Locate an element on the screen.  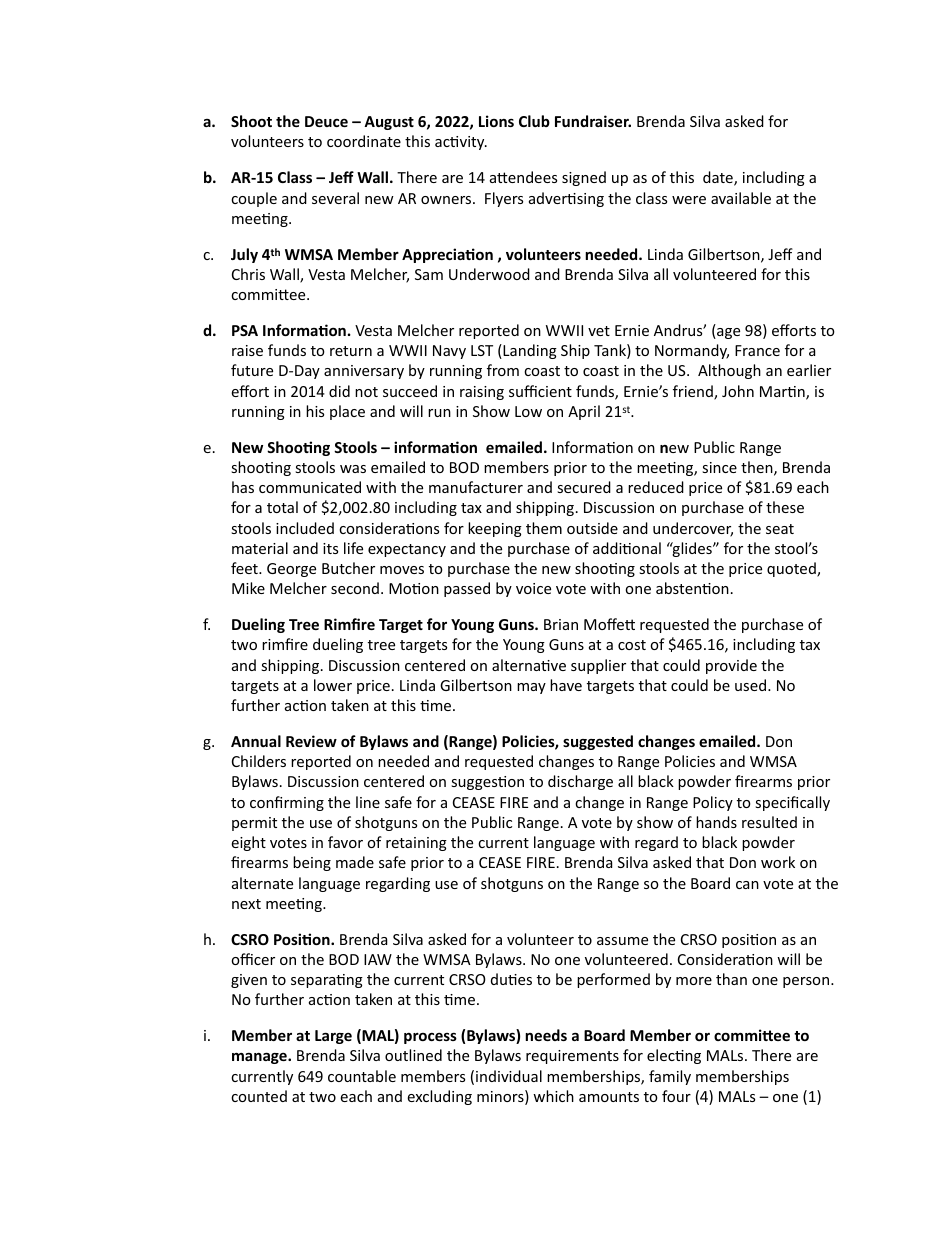
Deuce is located at coordinates (326, 121).
